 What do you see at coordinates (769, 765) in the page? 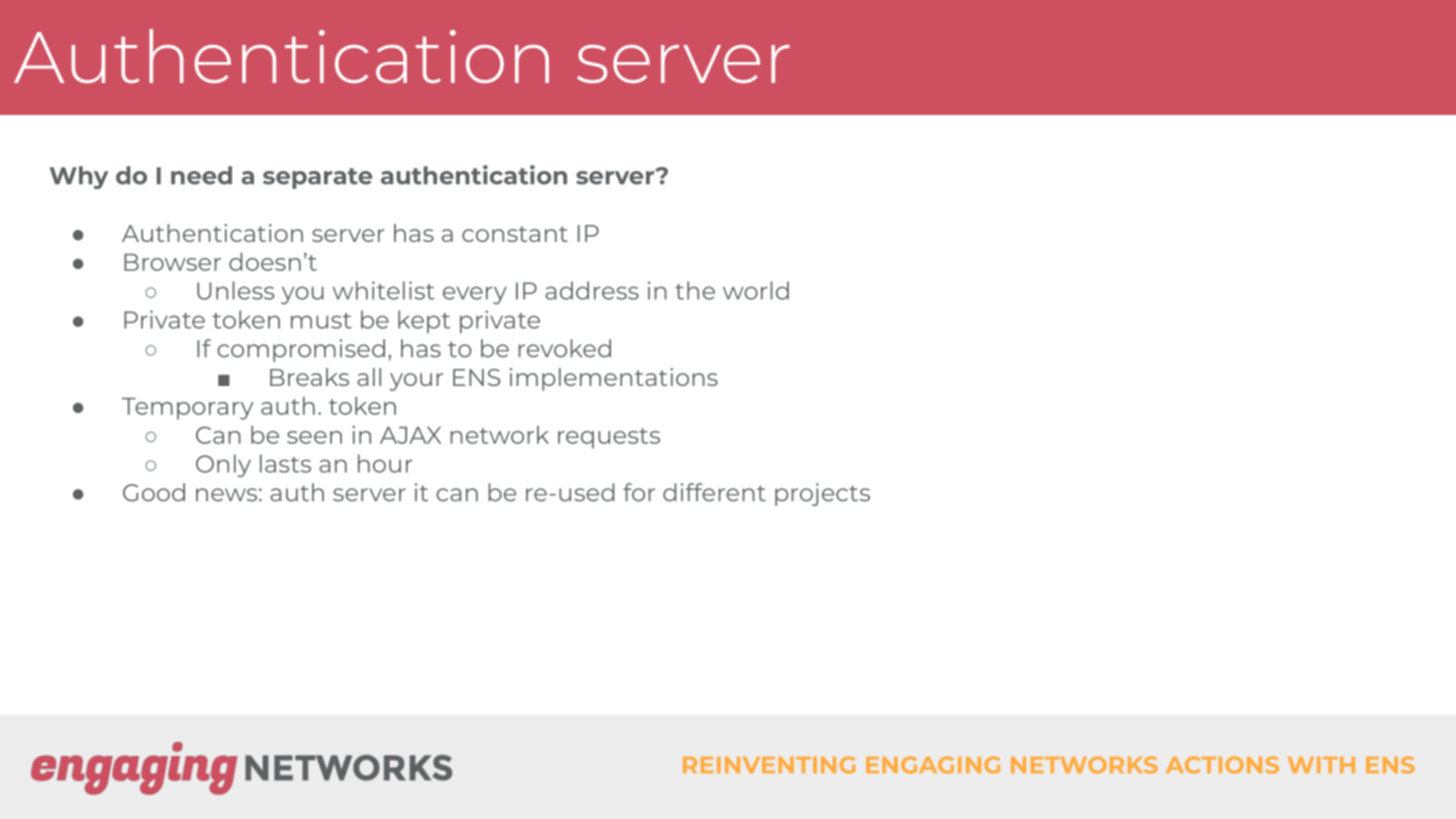
I see `REINVENTING` at bounding box center [769, 765].
